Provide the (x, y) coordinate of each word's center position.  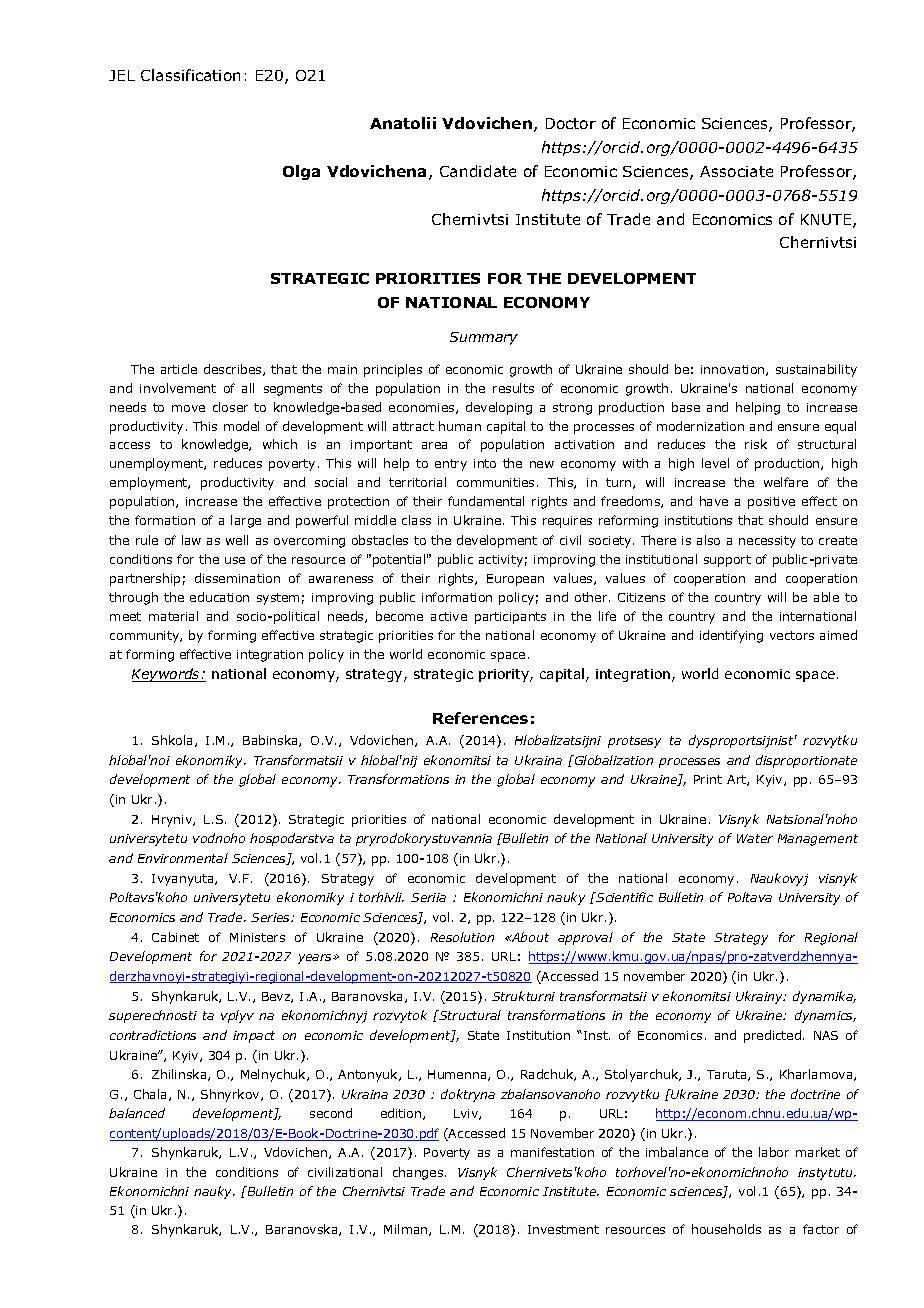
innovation (734, 370)
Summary (484, 338)
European (515, 580)
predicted (772, 1036)
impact (254, 1037)
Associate (736, 171)
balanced (137, 1113)
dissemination (237, 578)
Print (708, 779)
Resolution (462, 937)
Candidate (478, 171)
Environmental (183, 858)
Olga (301, 172)
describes (234, 370)
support (727, 561)
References (480, 718)
